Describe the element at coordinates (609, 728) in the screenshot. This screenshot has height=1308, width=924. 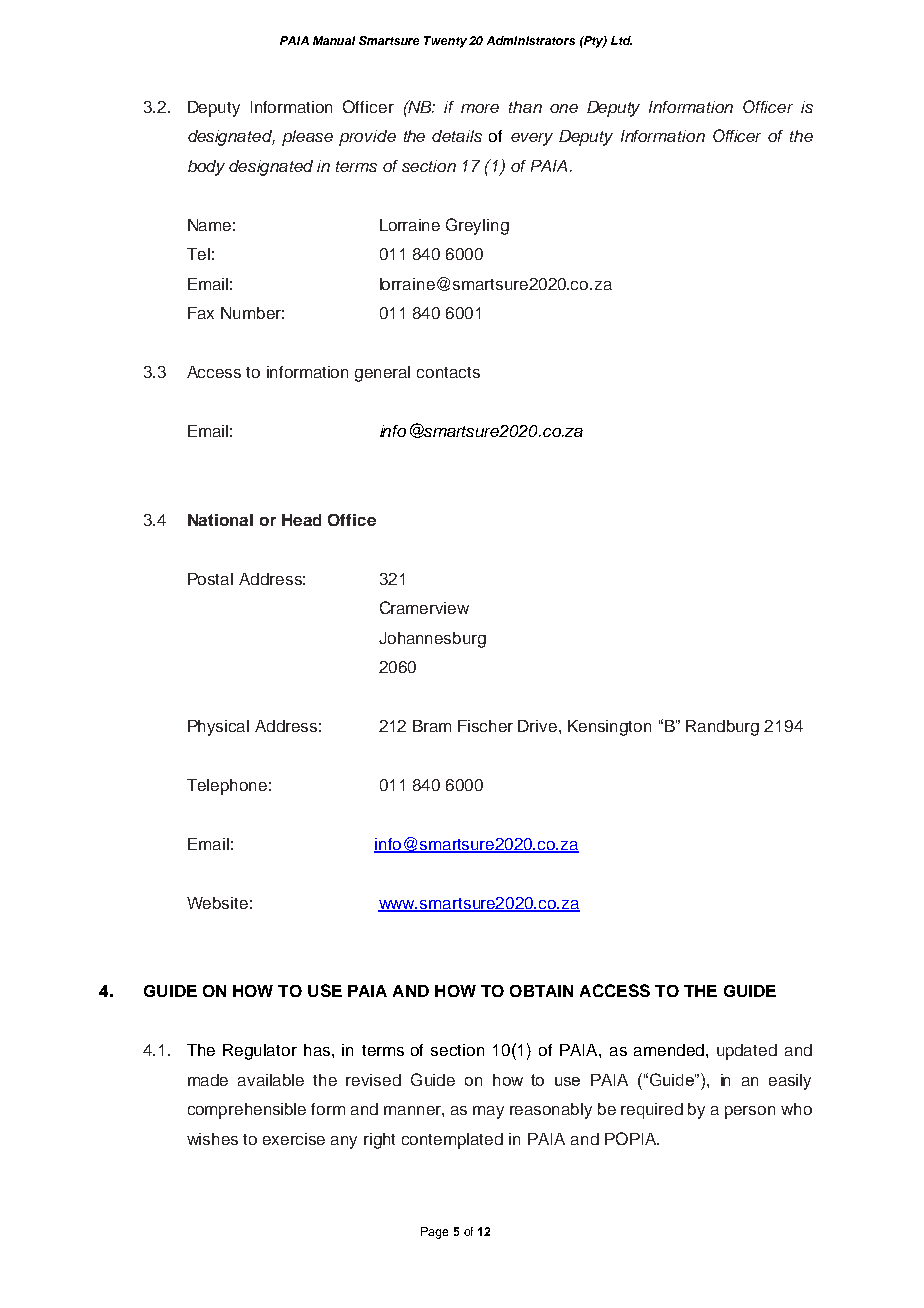
I see `Kensington` at that location.
